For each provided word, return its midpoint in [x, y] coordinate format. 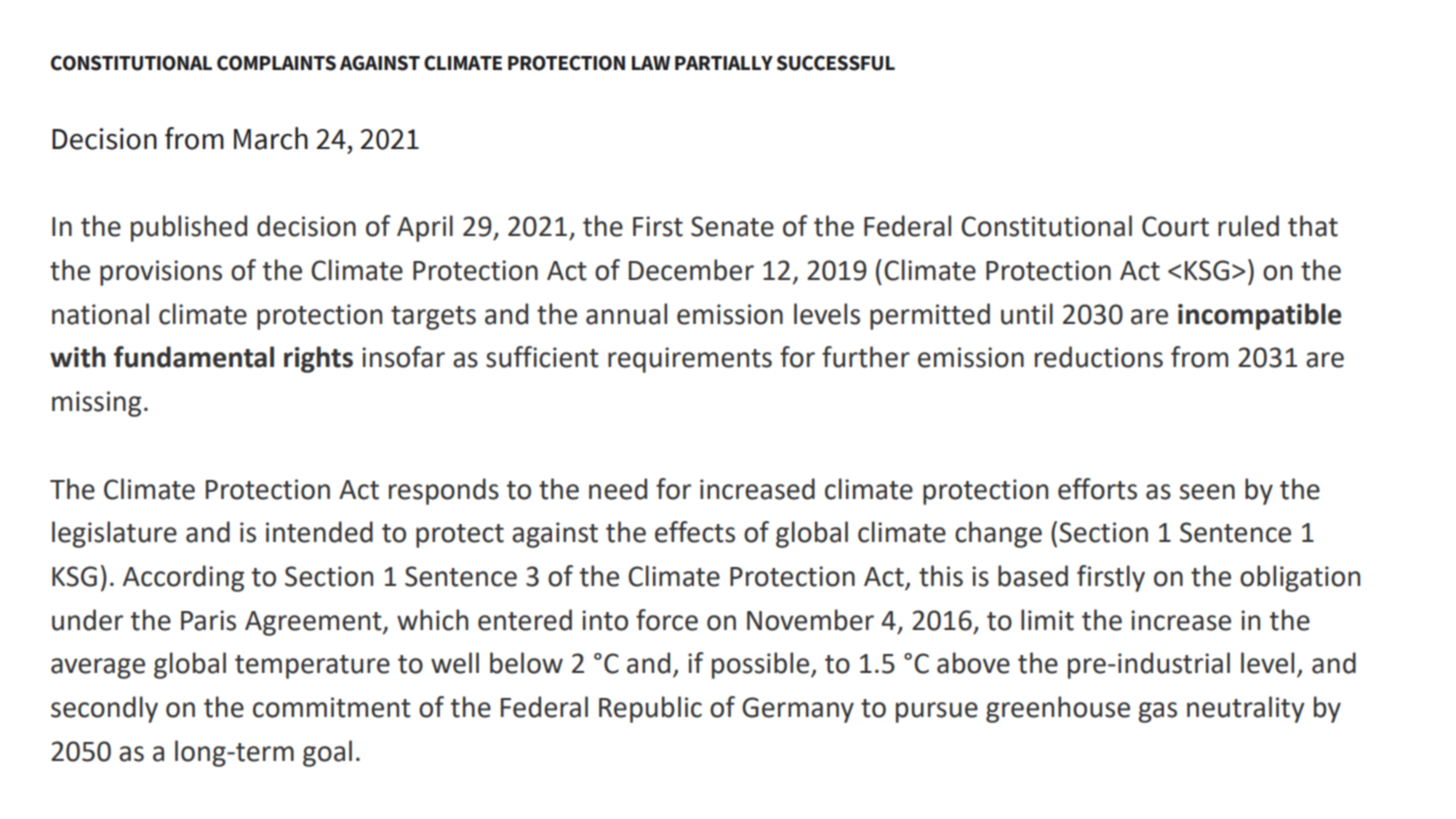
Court [1175, 226]
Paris [208, 620]
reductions [1099, 357]
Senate [732, 226]
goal [327, 753]
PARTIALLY [724, 63]
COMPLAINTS [276, 63]
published [189, 228]
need [618, 489]
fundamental [194, 357]
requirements [690, 360]
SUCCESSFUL [836, 63]
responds [444, 491]
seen [1207, 492]
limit [1047, 620]
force [667, 620]
